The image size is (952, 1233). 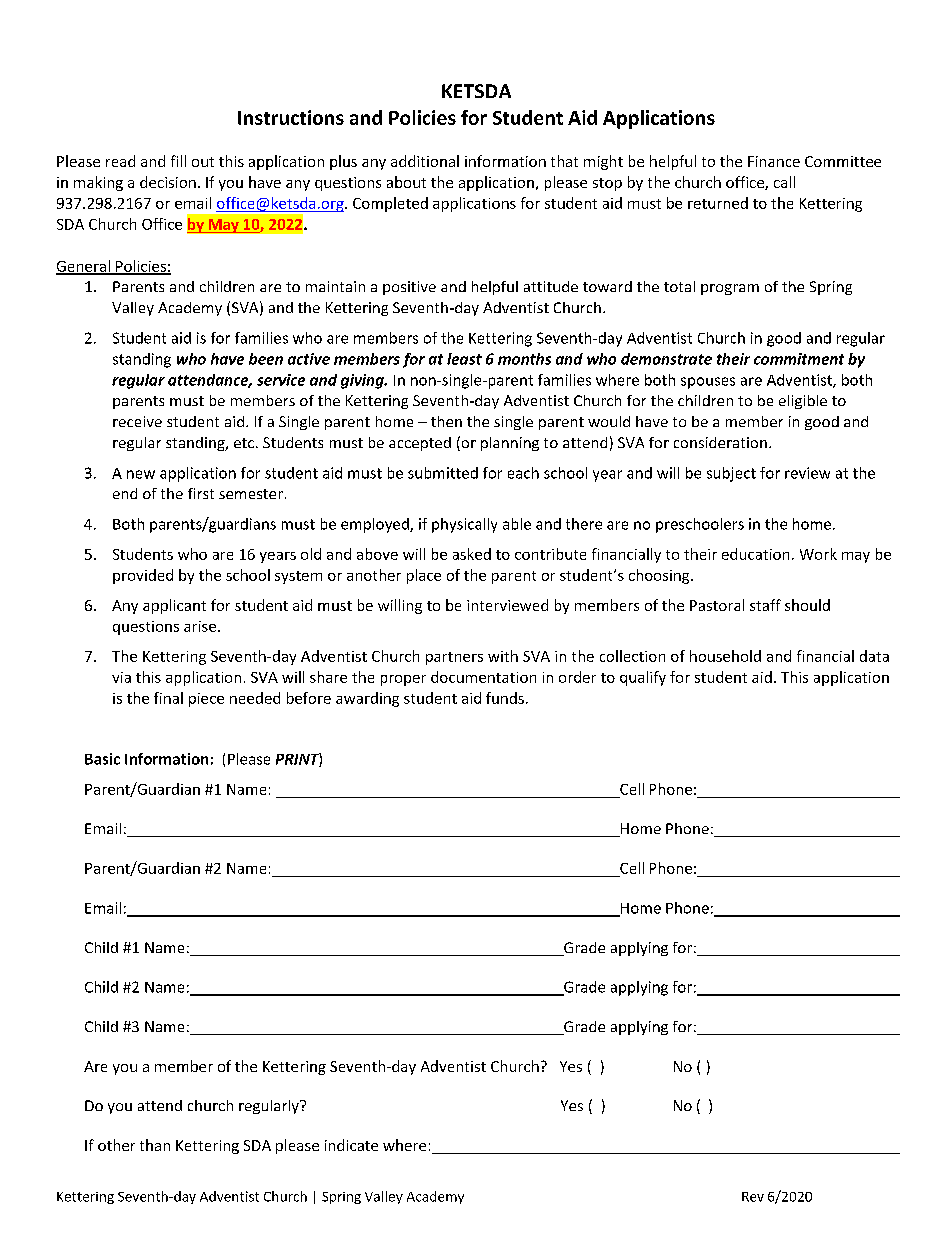 What do you see at coordinates (141, 474) in the screenshot?
I see `new` at bounding box center [141, 474].
